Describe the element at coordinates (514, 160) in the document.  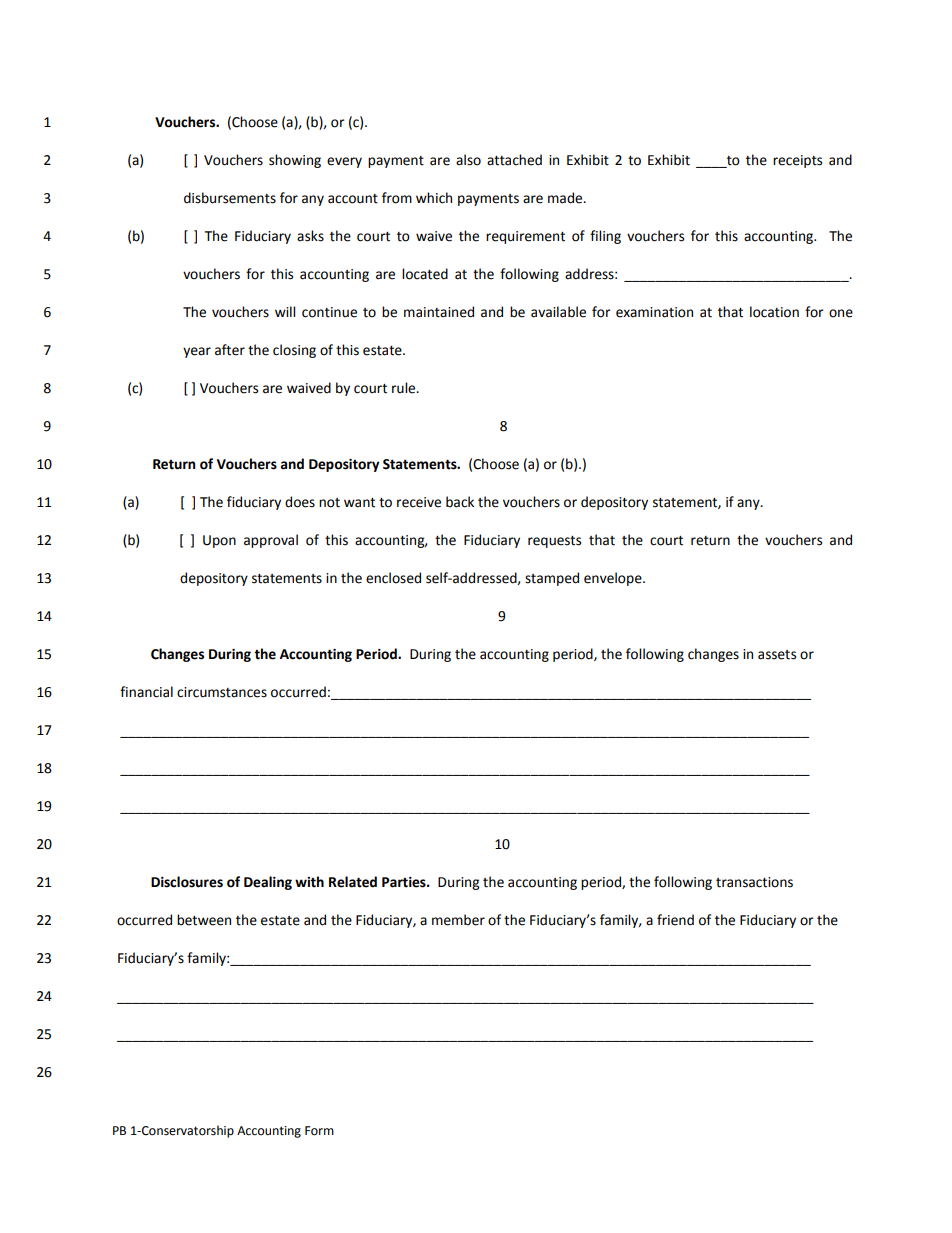
I see `attached` at that location.
